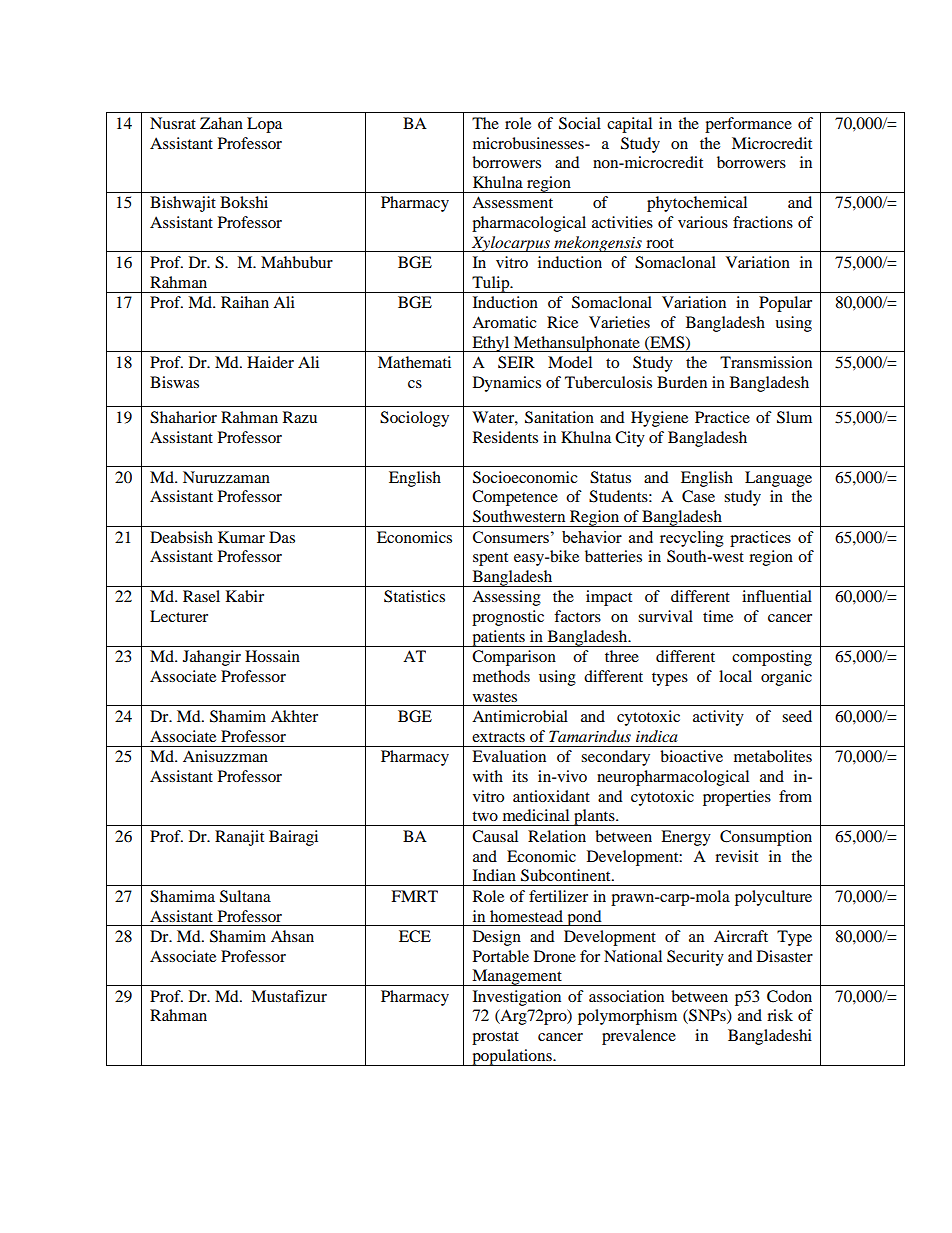 This document has width=952, height=1233. What do you see at coordinates (294, 716) in the document?
I see `Akhter` at bounding box center [294, 716].
